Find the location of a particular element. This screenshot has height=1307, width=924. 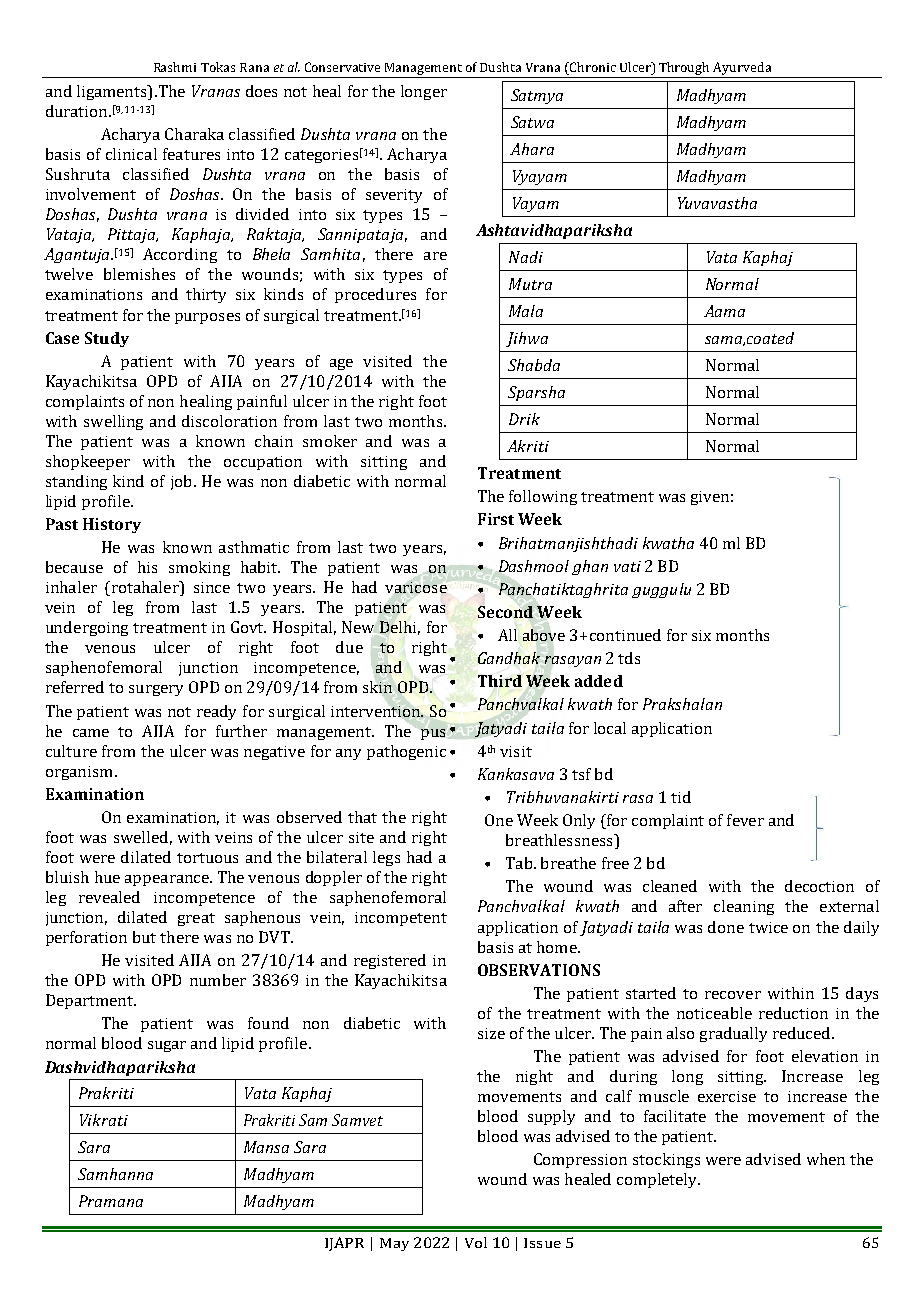

Third is located at coordinates (500, 681).
